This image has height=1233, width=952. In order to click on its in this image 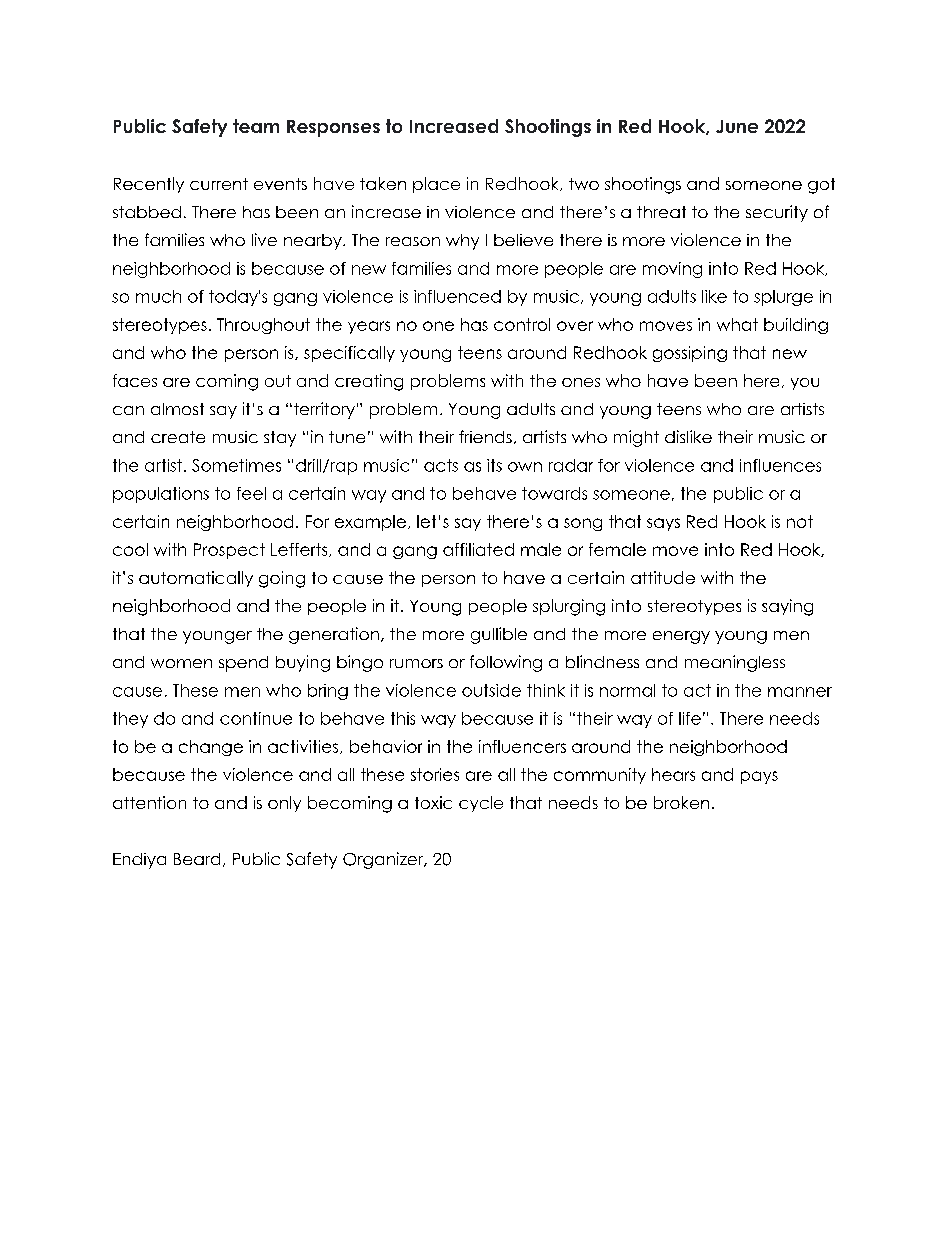, I will do `click(494, 465)`.
